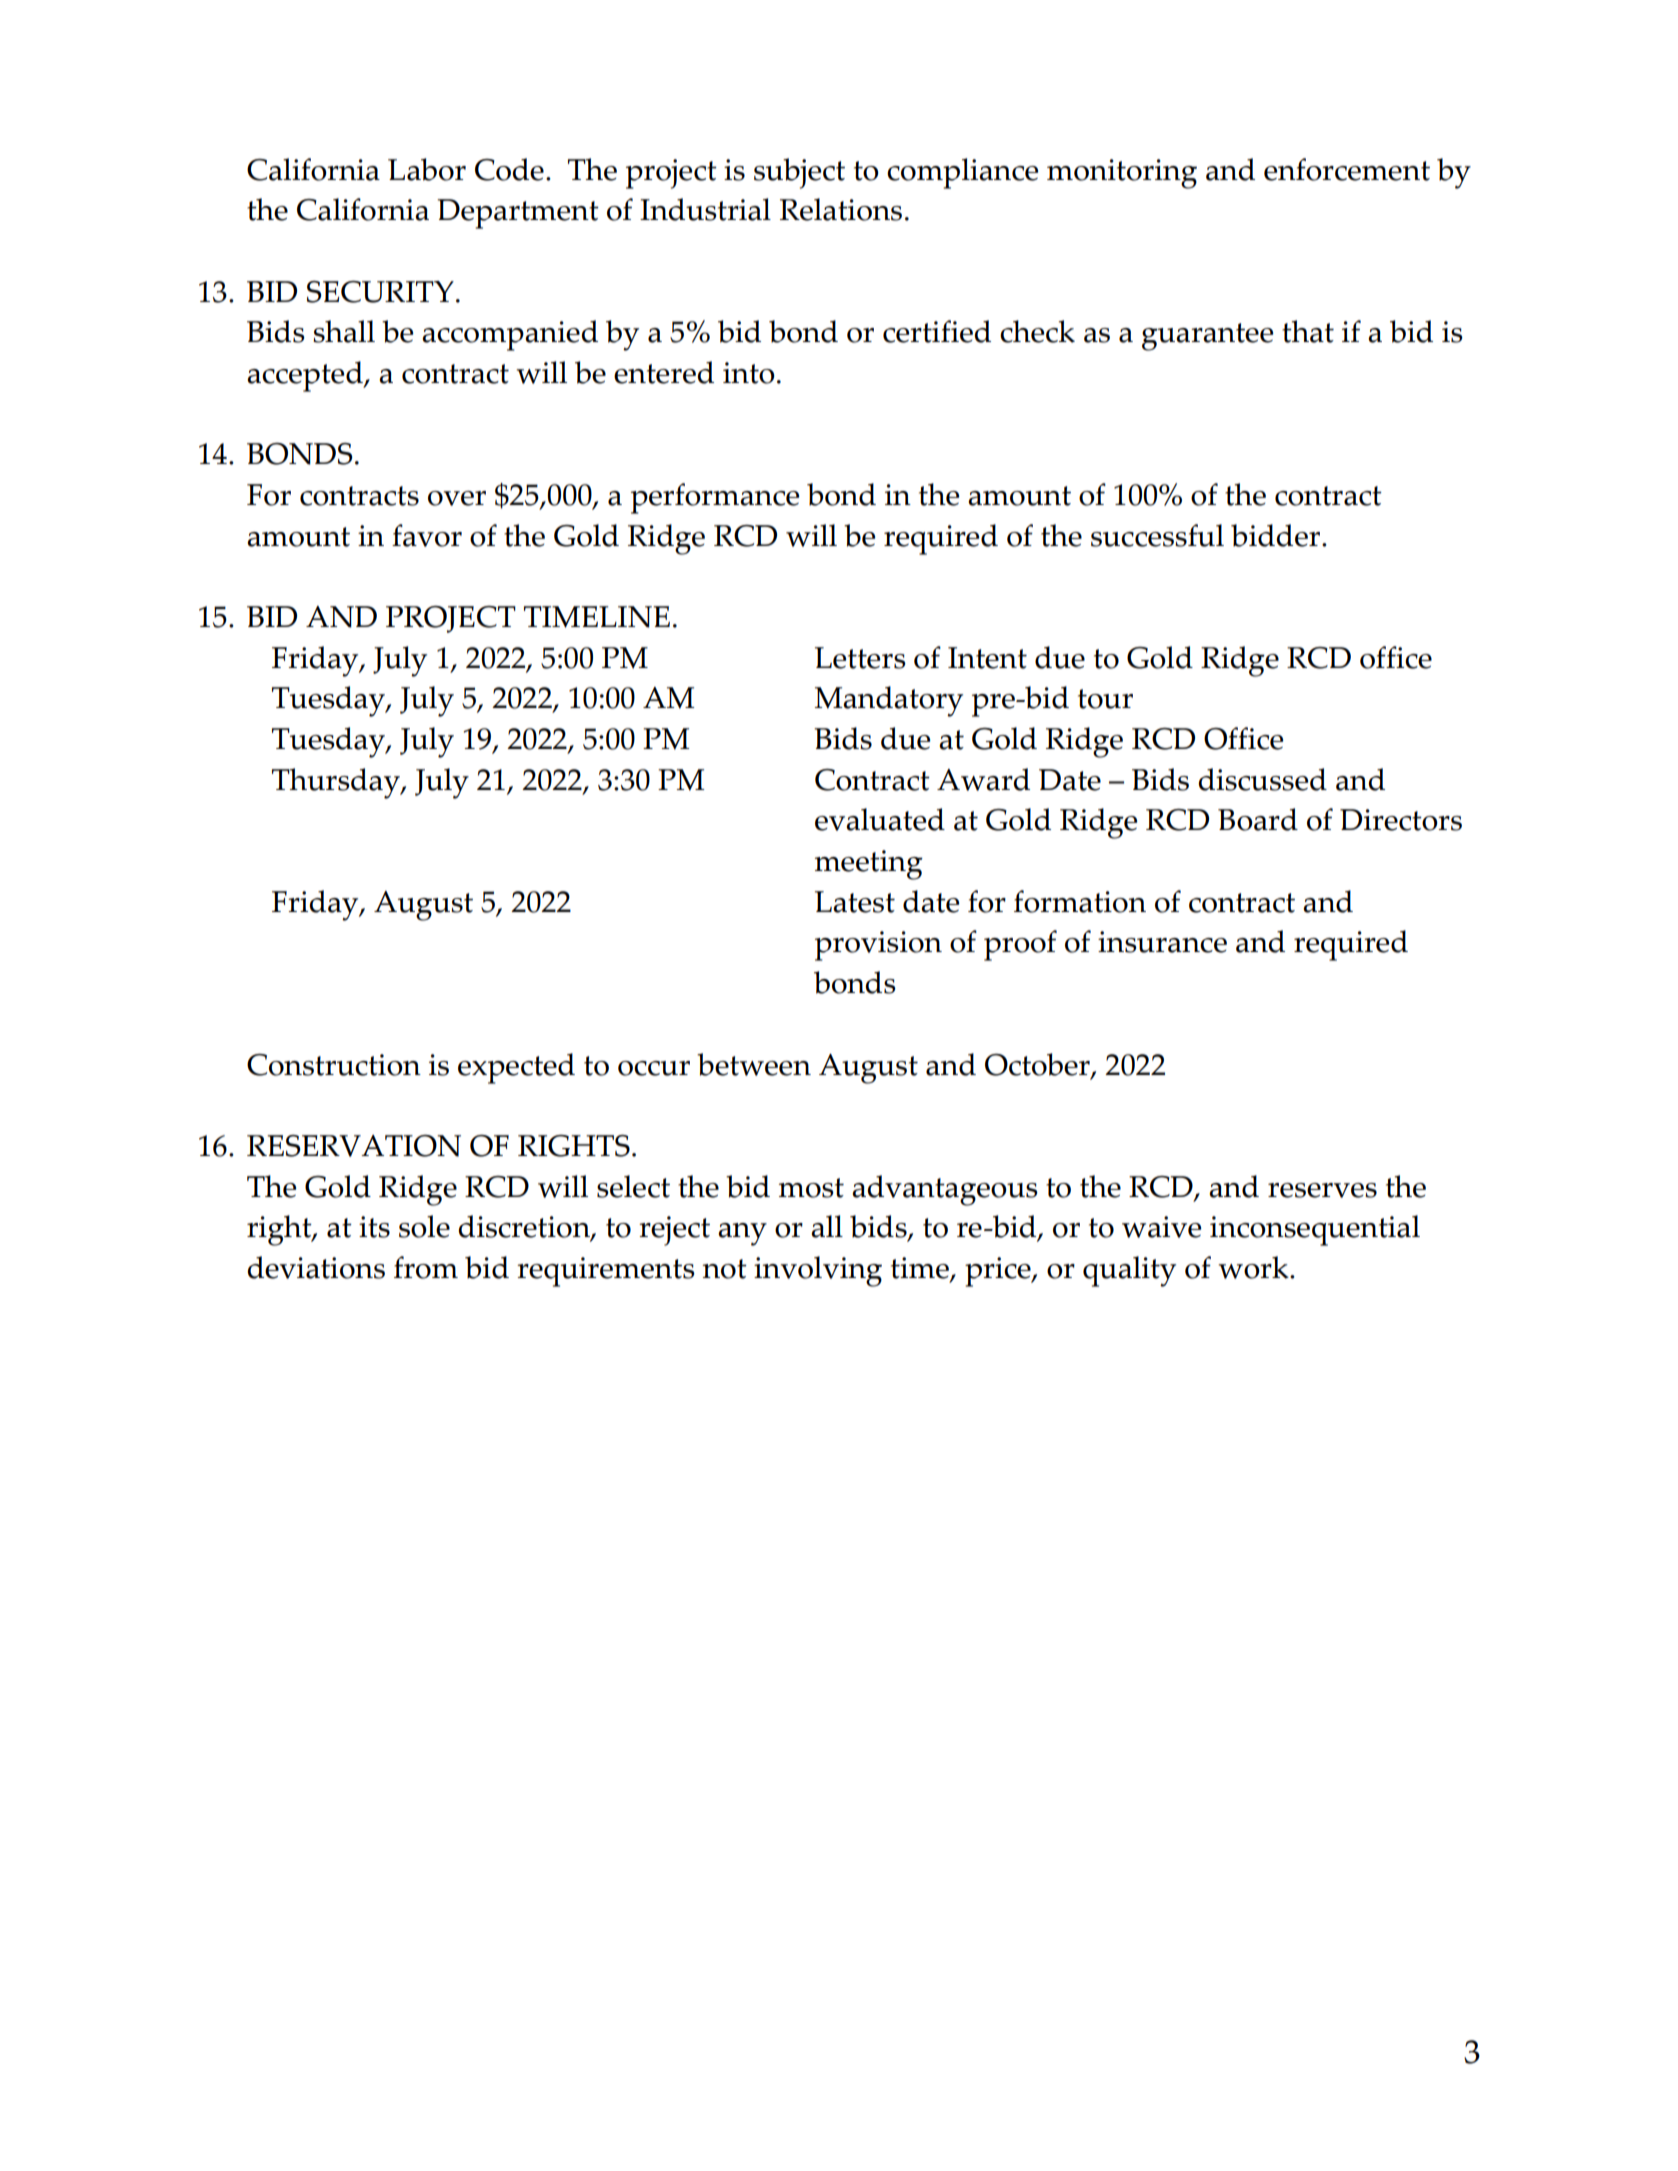  Describe the element at coordinates (818, 1271) in the page. I see `involving` at that location.
